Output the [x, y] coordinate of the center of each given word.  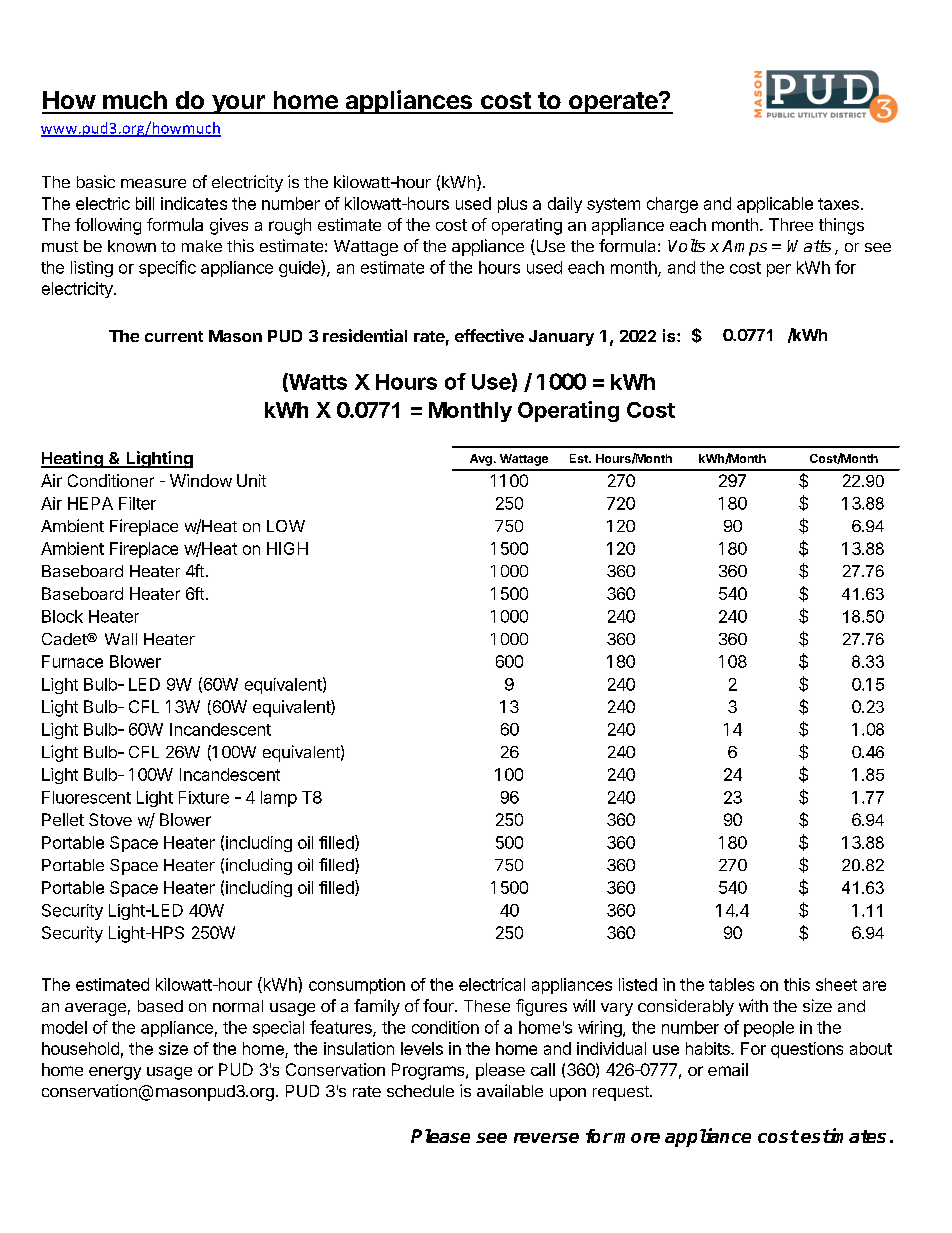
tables [731, 984]
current [174, 336]
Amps [744, 248]
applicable [775, 205]
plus [512, 205]
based [160, 1006]
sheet [836, 984]
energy [115, 1073]
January [561, 338]
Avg [481, 460]
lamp [279, 799]
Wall [121, 639]
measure [153, 183]
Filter [137, 503]
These [487, 1006]
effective [489, 335]
